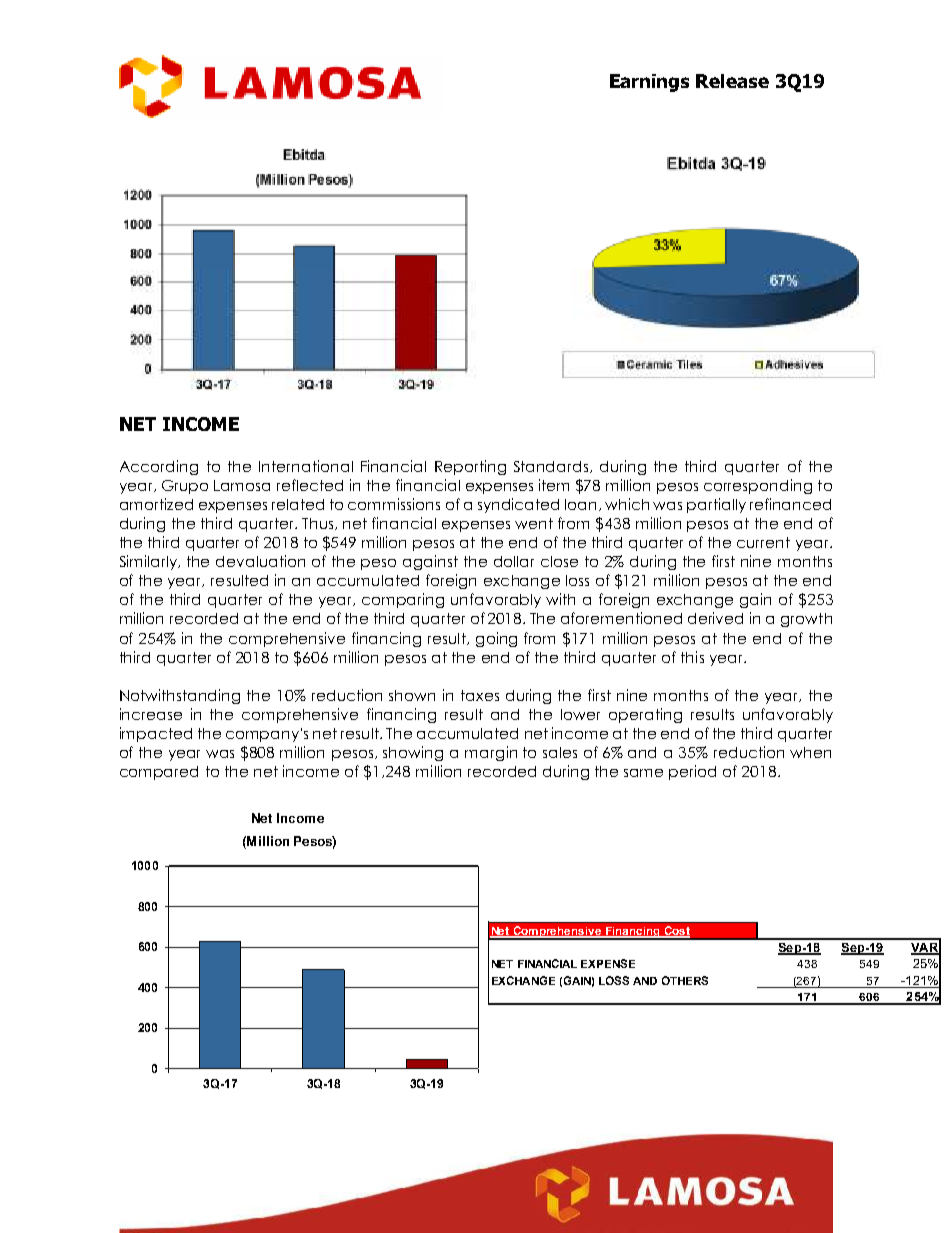  What do you see at coordinates (758, 486) in the page?
I see `corresponding` at bounding box center [758, 486].
